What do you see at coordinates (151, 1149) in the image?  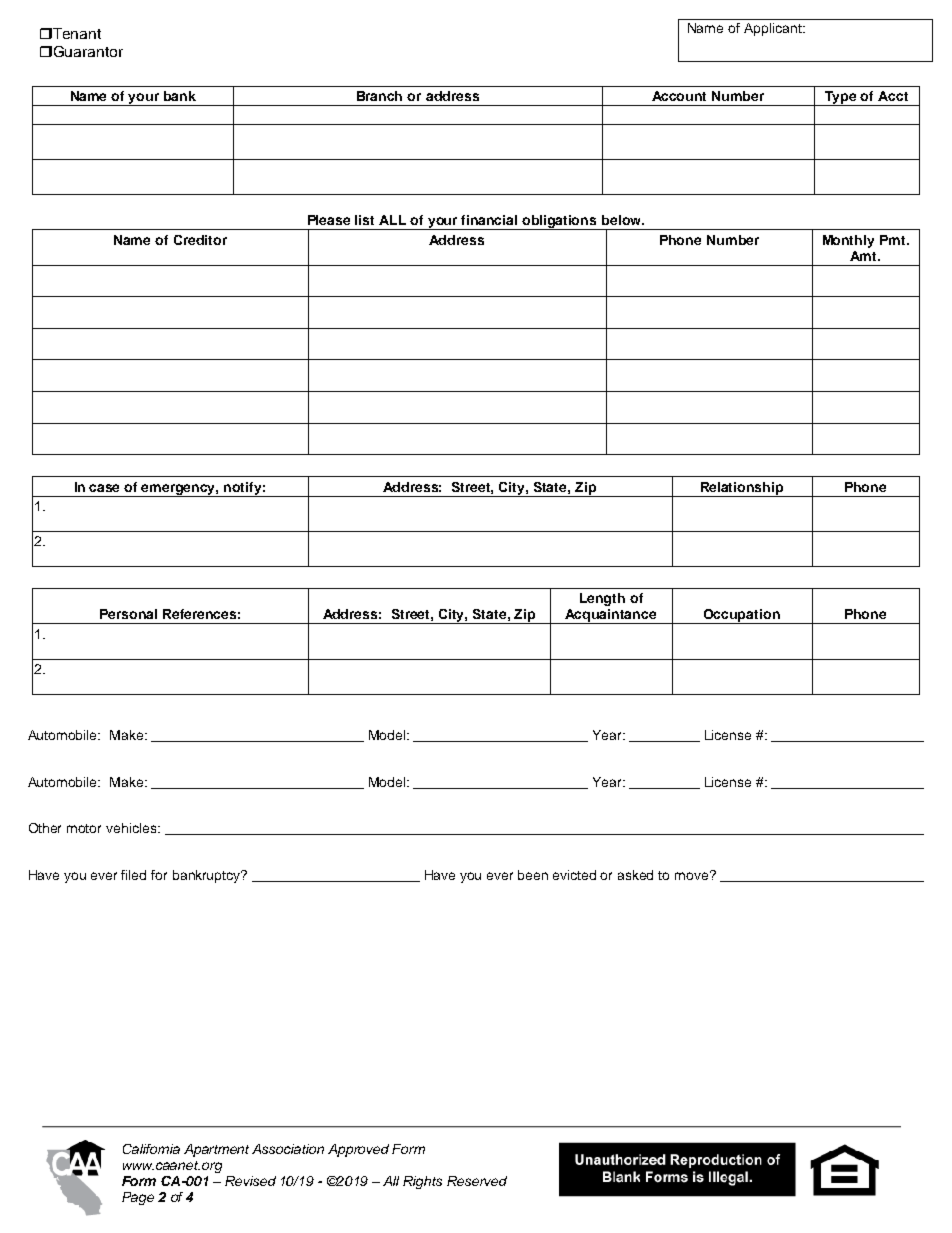 I see `California` at bounding box center [151, 1149].
